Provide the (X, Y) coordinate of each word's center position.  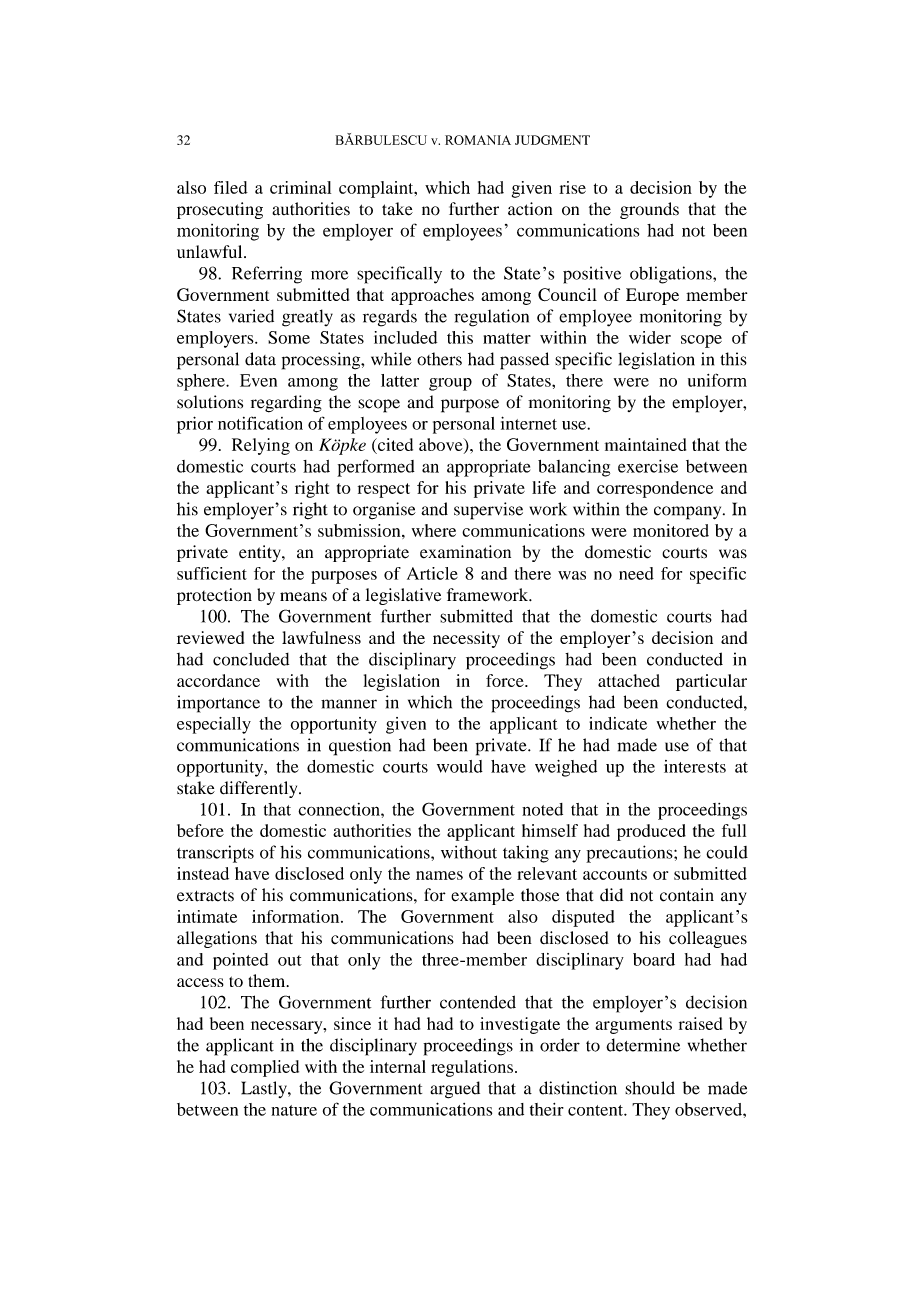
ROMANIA (478, 140)
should (650, 1088)
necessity (466, 639)
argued (455, 1090)
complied (265, 1068)
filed (231, 187)
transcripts (215, 854)
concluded (251, 659)
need (636, 573)
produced (651, 832)
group (450, 384)
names (439, 875)
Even (258, 380)
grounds (649, 210)
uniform (717, 380)
